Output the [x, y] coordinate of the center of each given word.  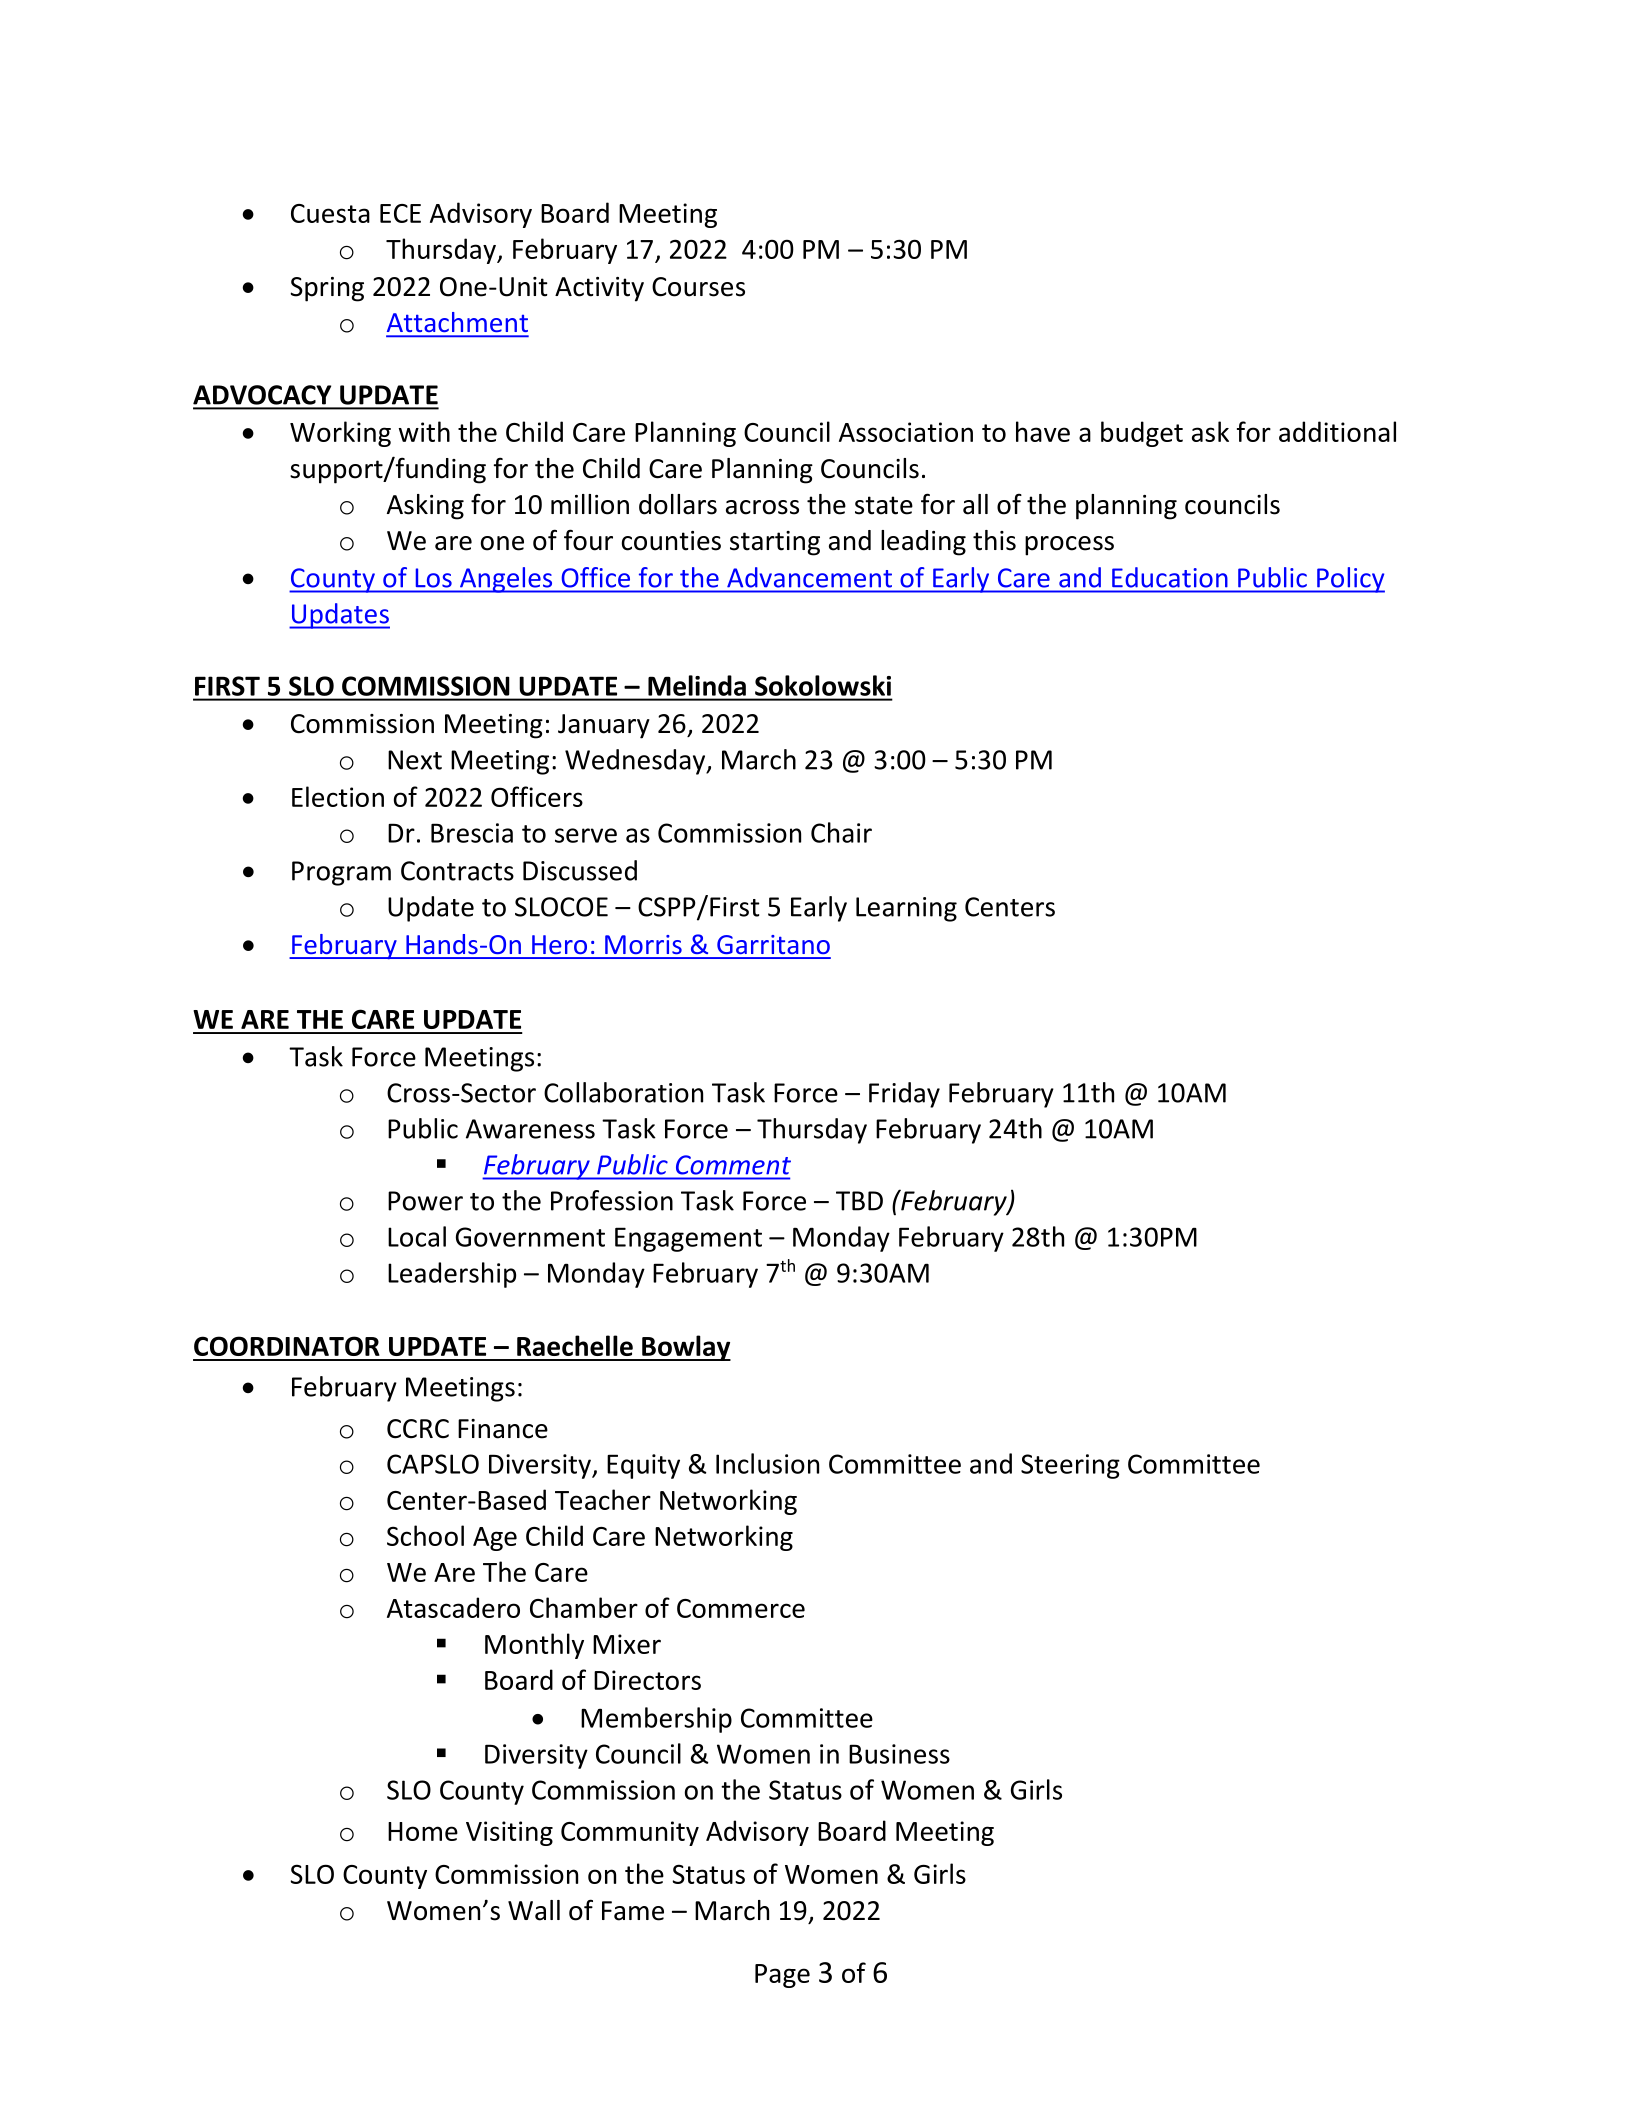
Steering [1070, 1466]
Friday [904, 1095]
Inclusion [767, 1463]
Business [899, 1754]
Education [1169, 577]
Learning [906, 909]
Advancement [809, 577]
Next [415, 760]
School [425, 1535]
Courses [698, 287]
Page [782, 1976]
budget [1142, 434]
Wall [534, 1910]
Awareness [530, 1129]
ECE [400, 213]
